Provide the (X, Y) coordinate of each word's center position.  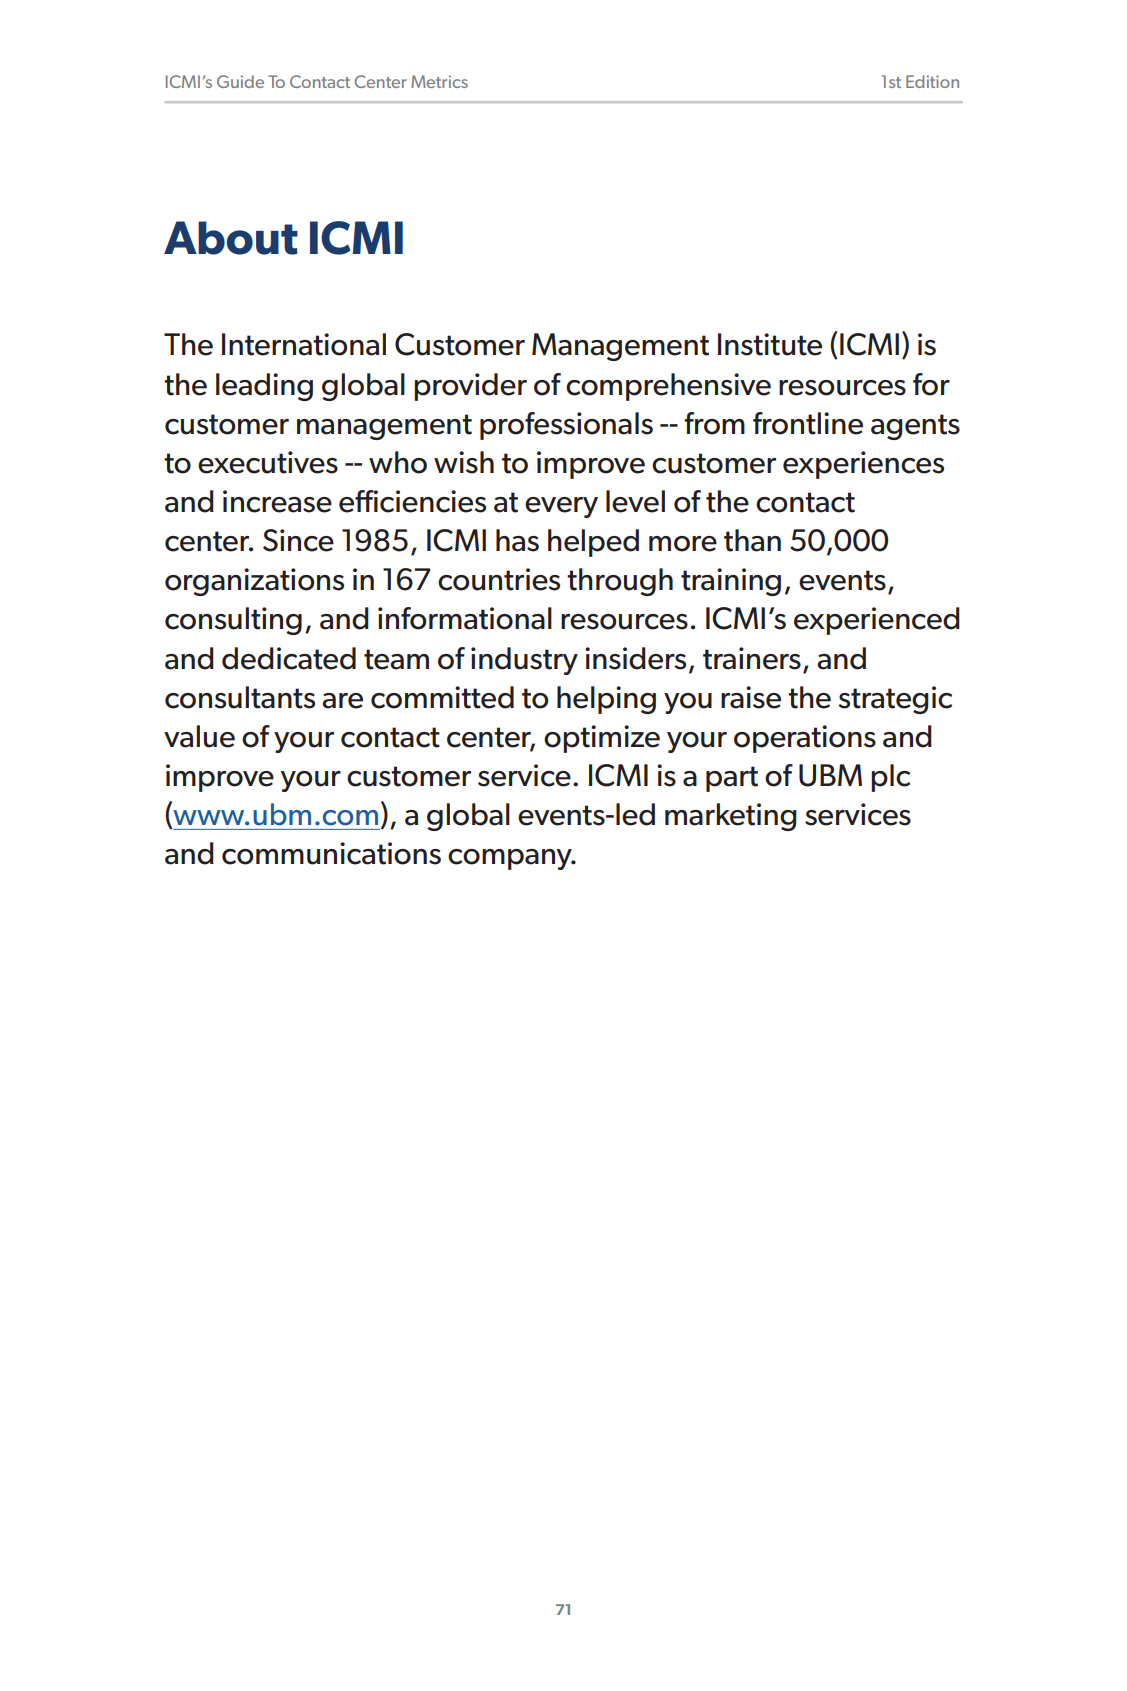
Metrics (439, 81)
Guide (240, 81)
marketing (731, 817)
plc (890, 778)
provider (470, 387)
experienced (877, 621)
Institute (770, 344)
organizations (254, 582)
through (620, 582)
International (304, 344)
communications (331, 853)
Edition (932, 81)
